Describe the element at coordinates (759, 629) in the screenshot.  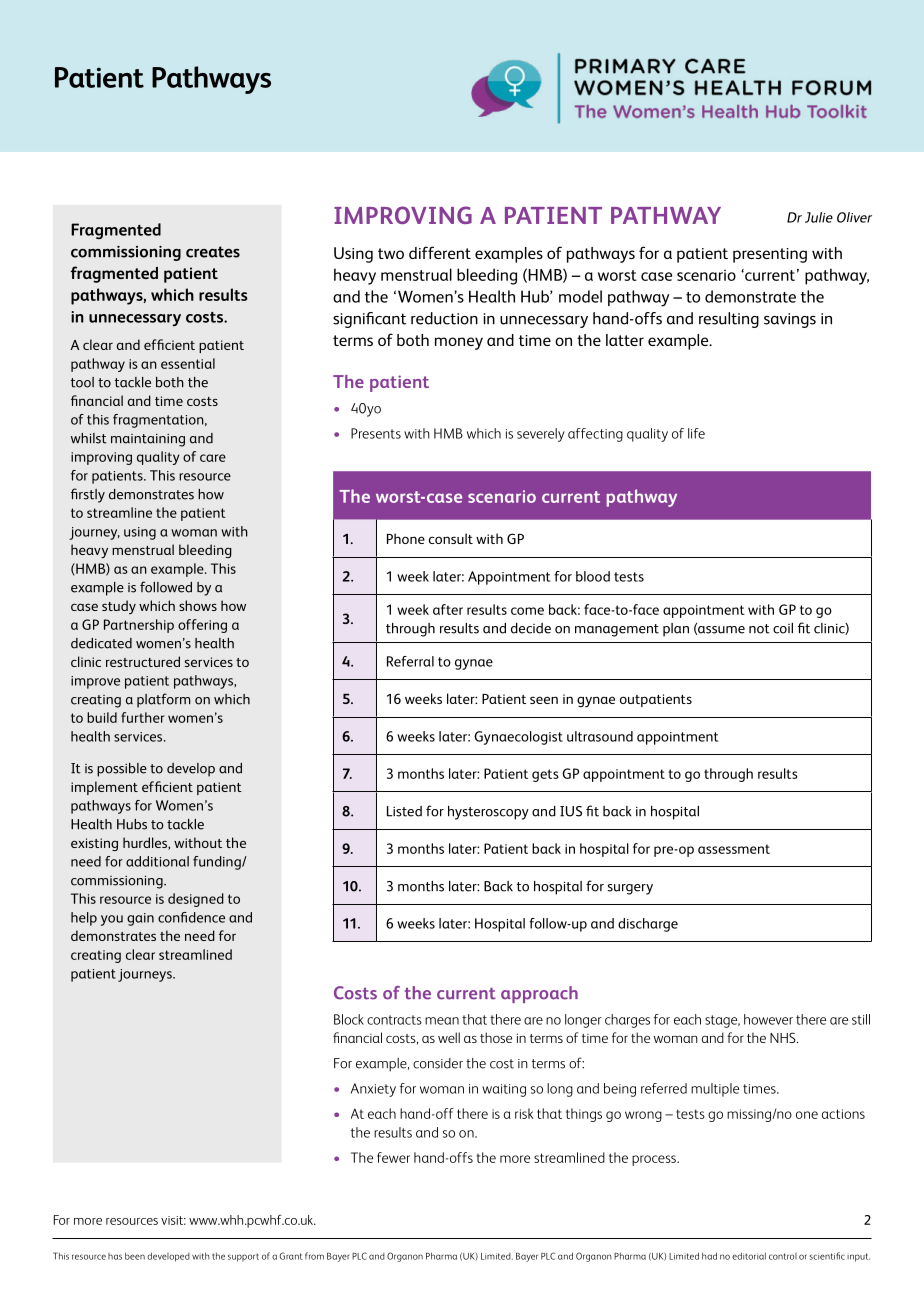
I see `not` at that location.
